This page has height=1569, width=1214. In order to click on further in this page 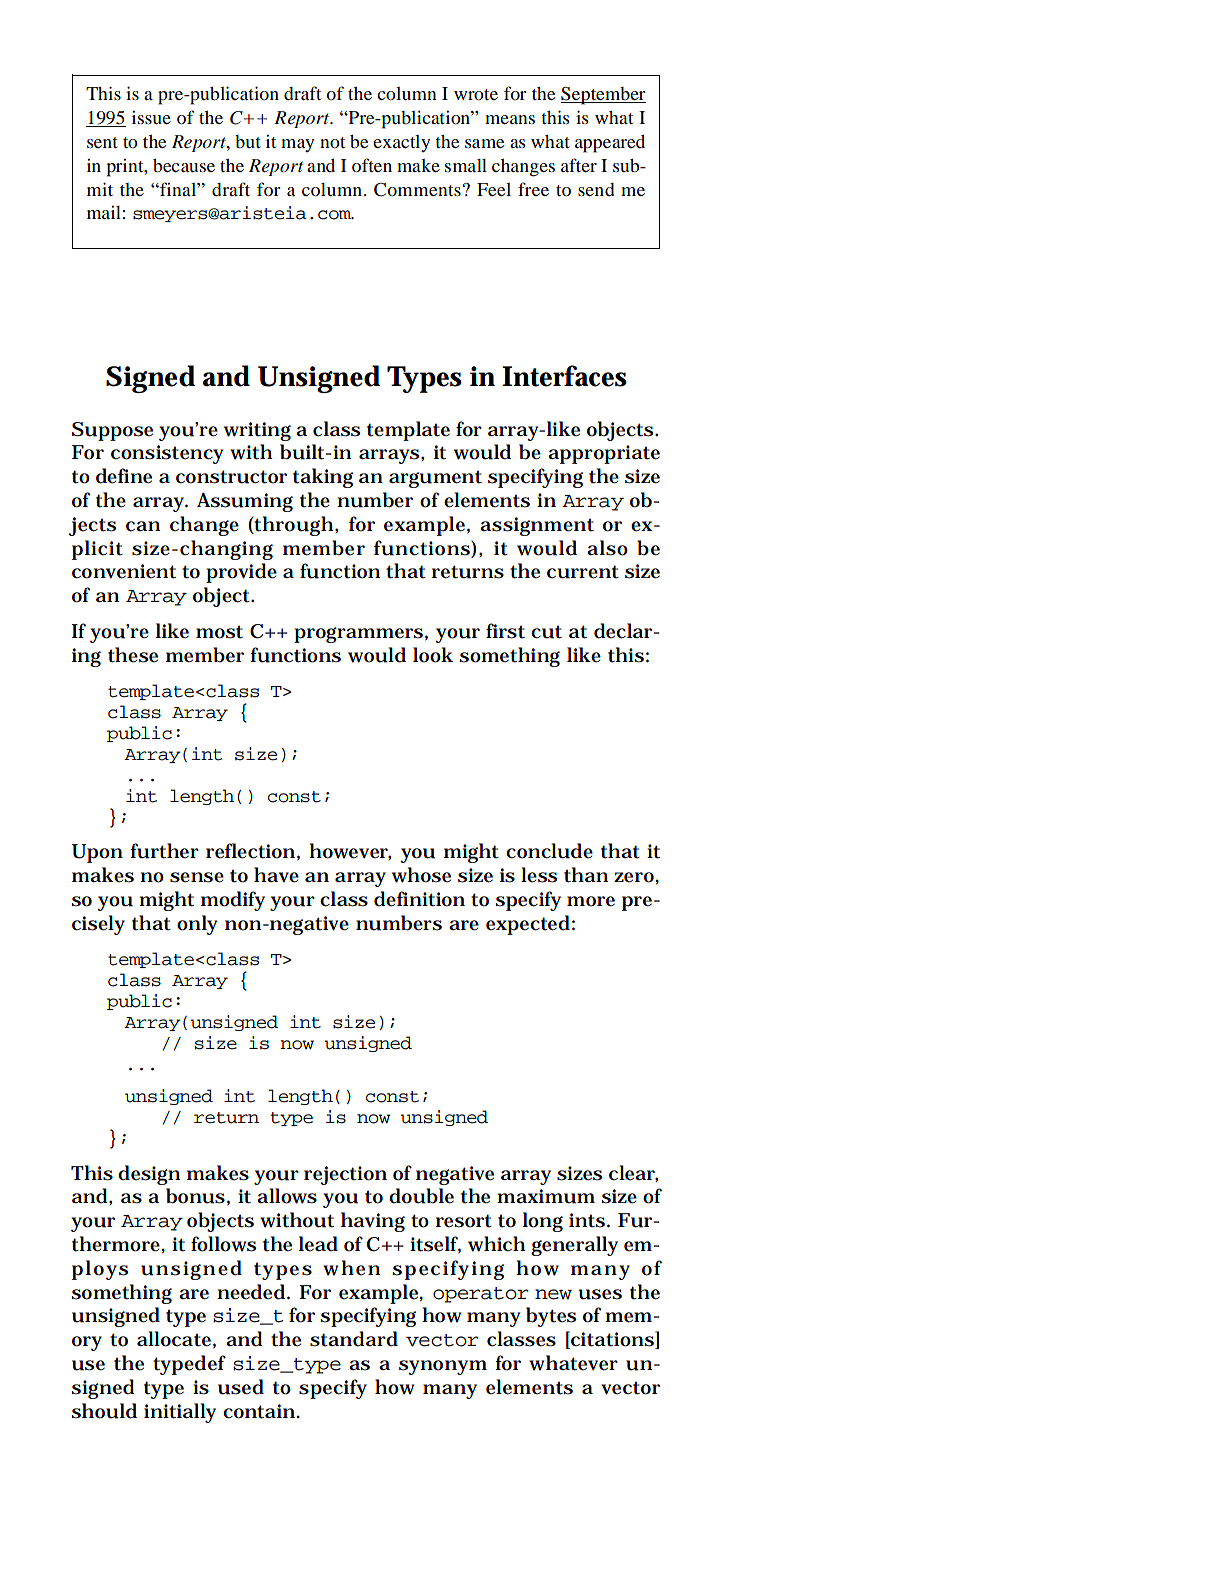, I will do `click(164, 851)`.
